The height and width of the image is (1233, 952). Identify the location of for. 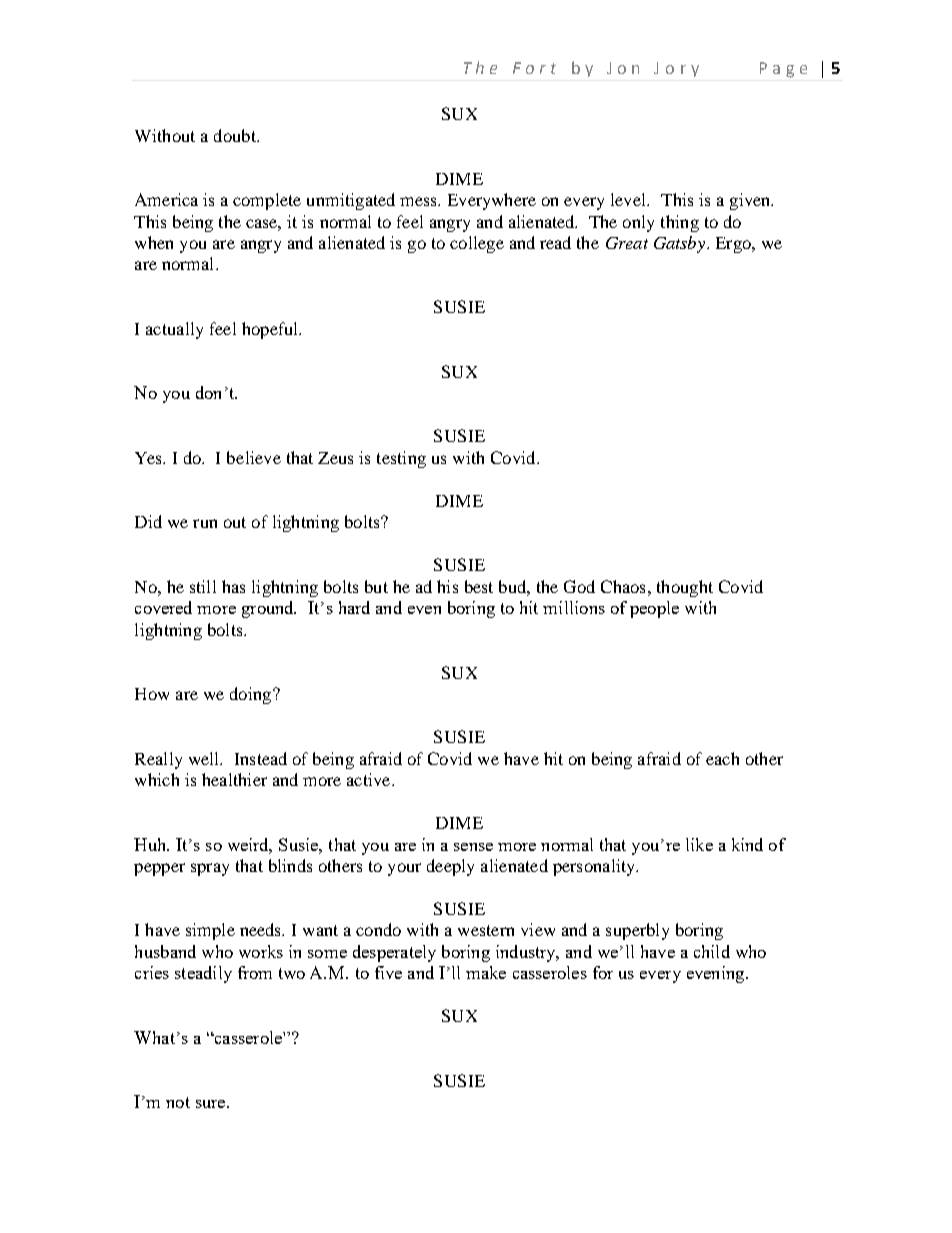
(603, 972).
